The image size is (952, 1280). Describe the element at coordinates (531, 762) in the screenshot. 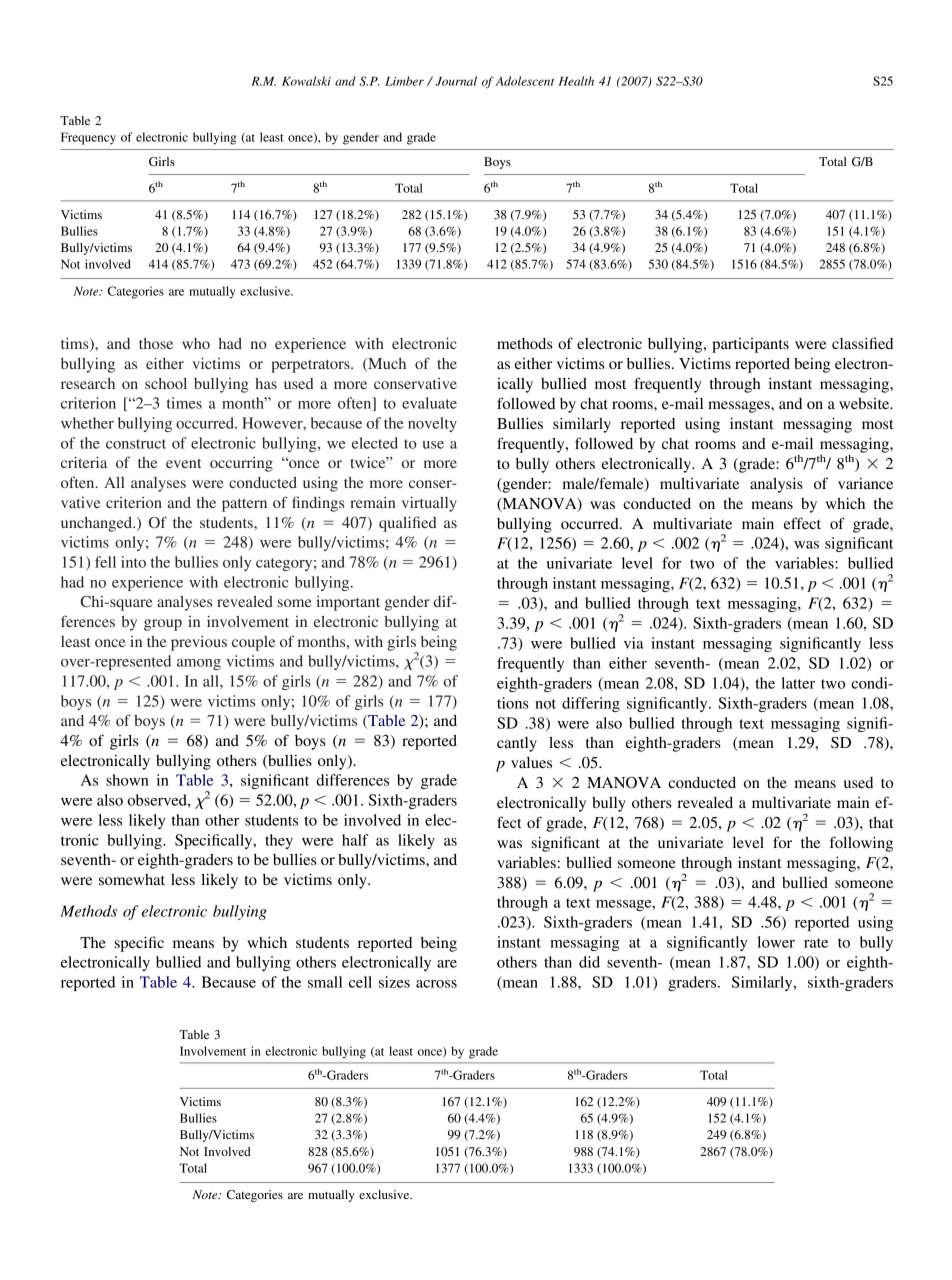

I see `values` at that location.
